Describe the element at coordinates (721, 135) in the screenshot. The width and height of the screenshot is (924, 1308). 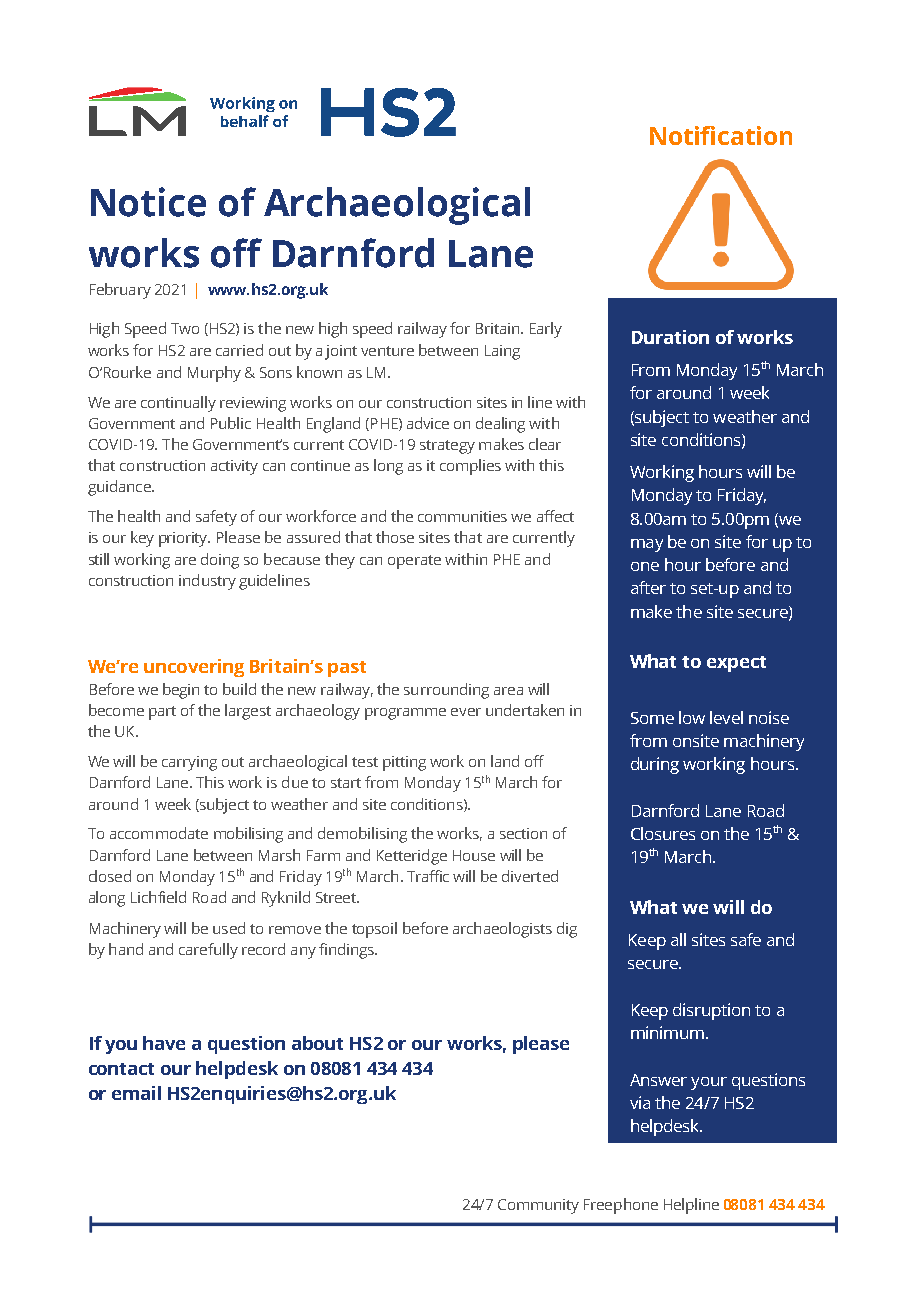
I see `Notification` at that location.
